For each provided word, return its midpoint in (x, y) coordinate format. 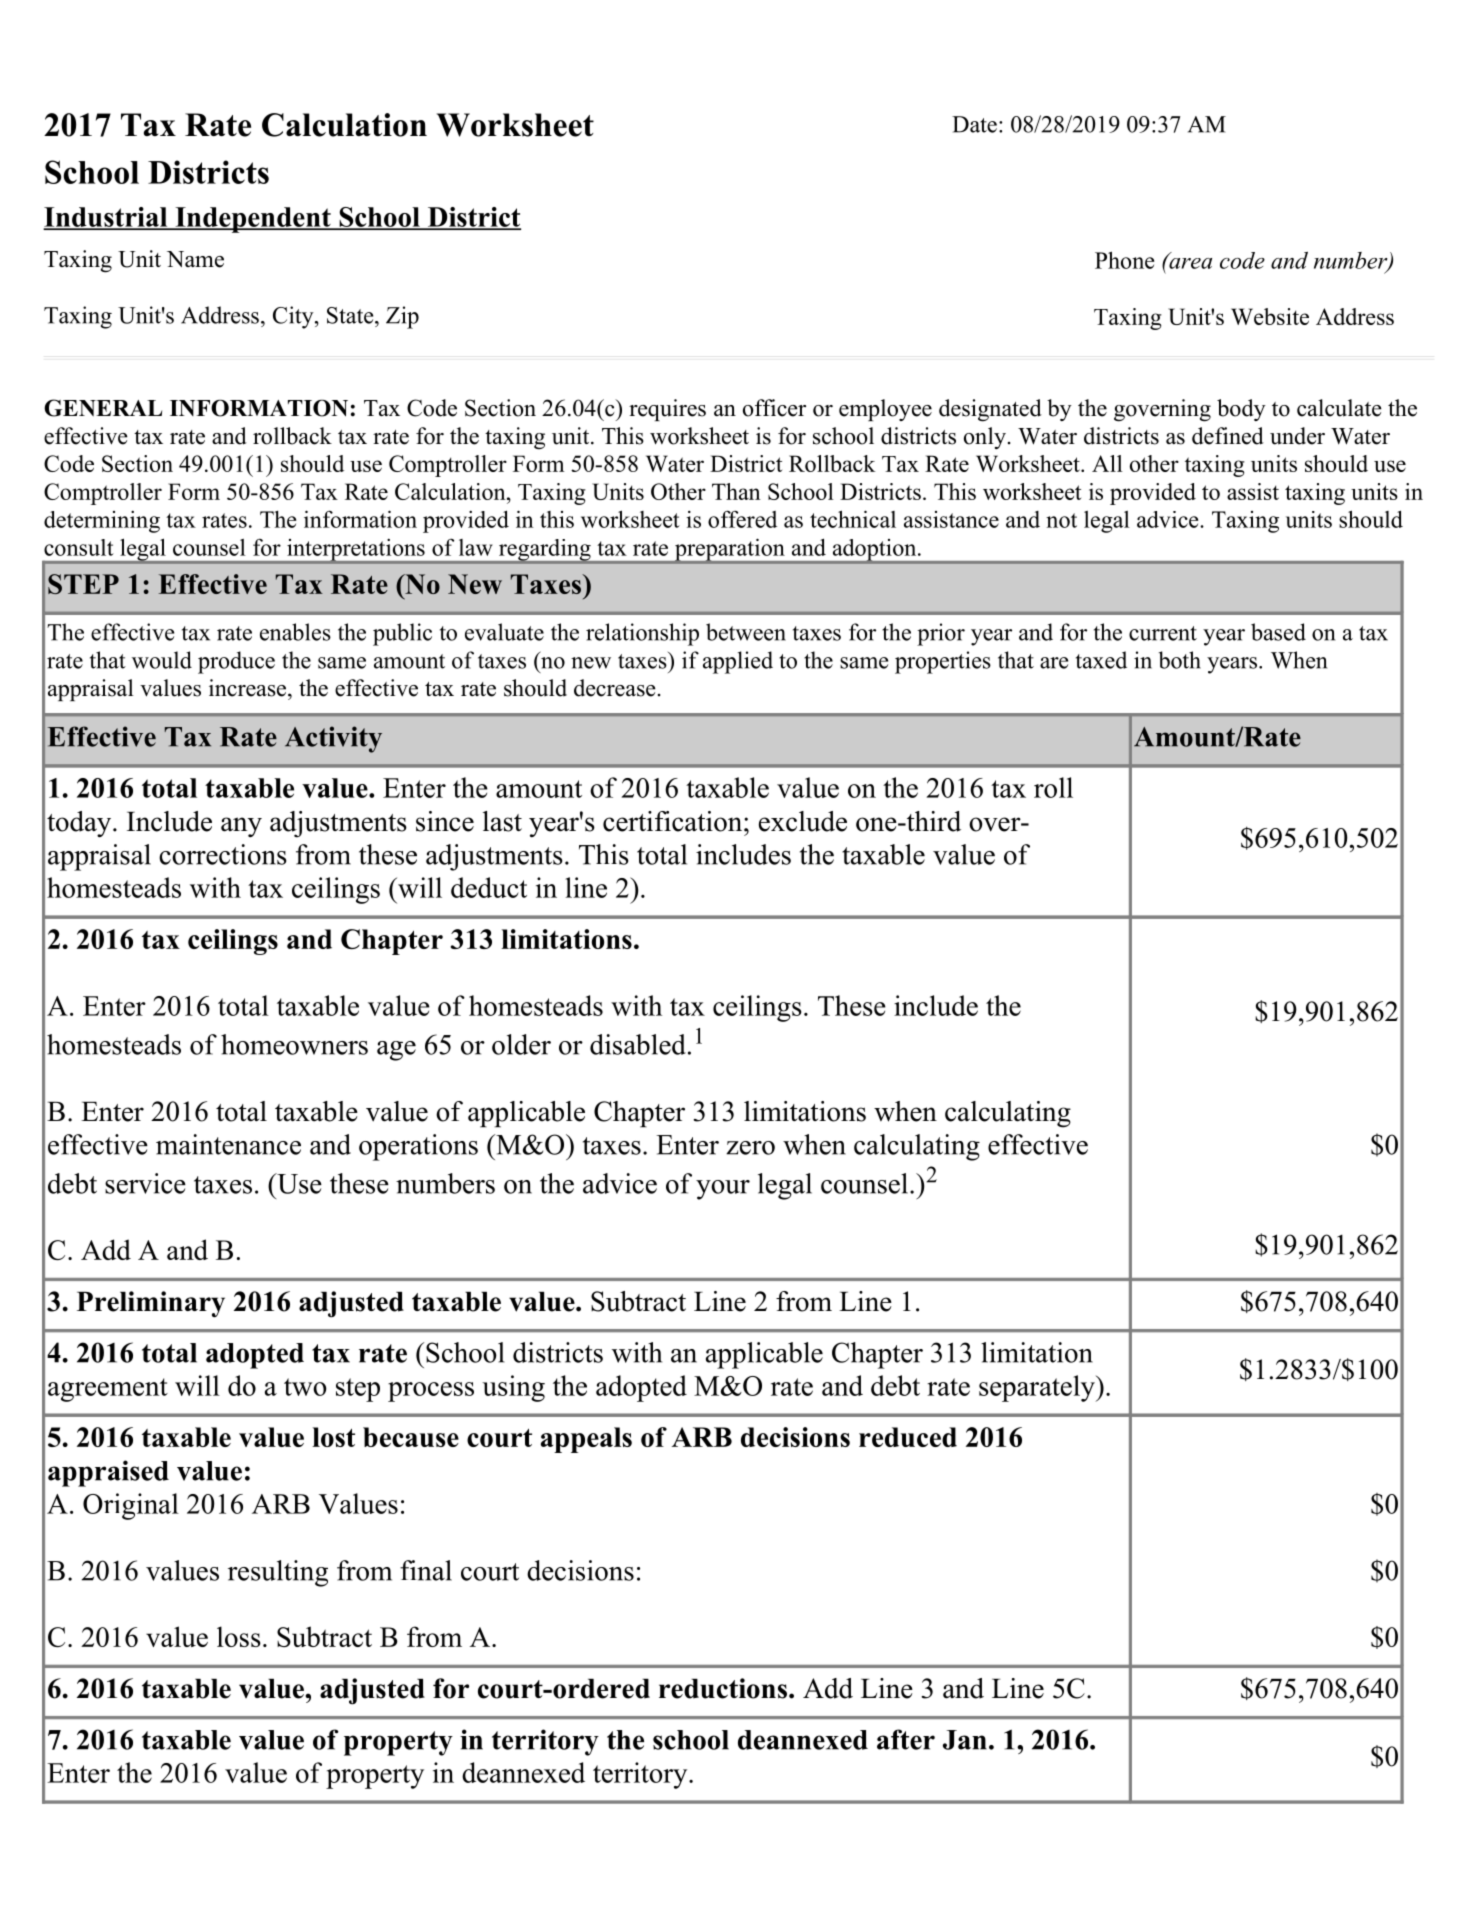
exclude (803, 821)
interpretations (356, 551)
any (241, 827)
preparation (729, 551)
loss (239, 1636)
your (723, 1190)
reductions (723, 1688)
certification (674, 821)
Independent (253, 220)
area (1189, 262)
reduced (908, 1437)
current (1163, 633)
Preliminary (151, 1304)
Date (974, 124)
